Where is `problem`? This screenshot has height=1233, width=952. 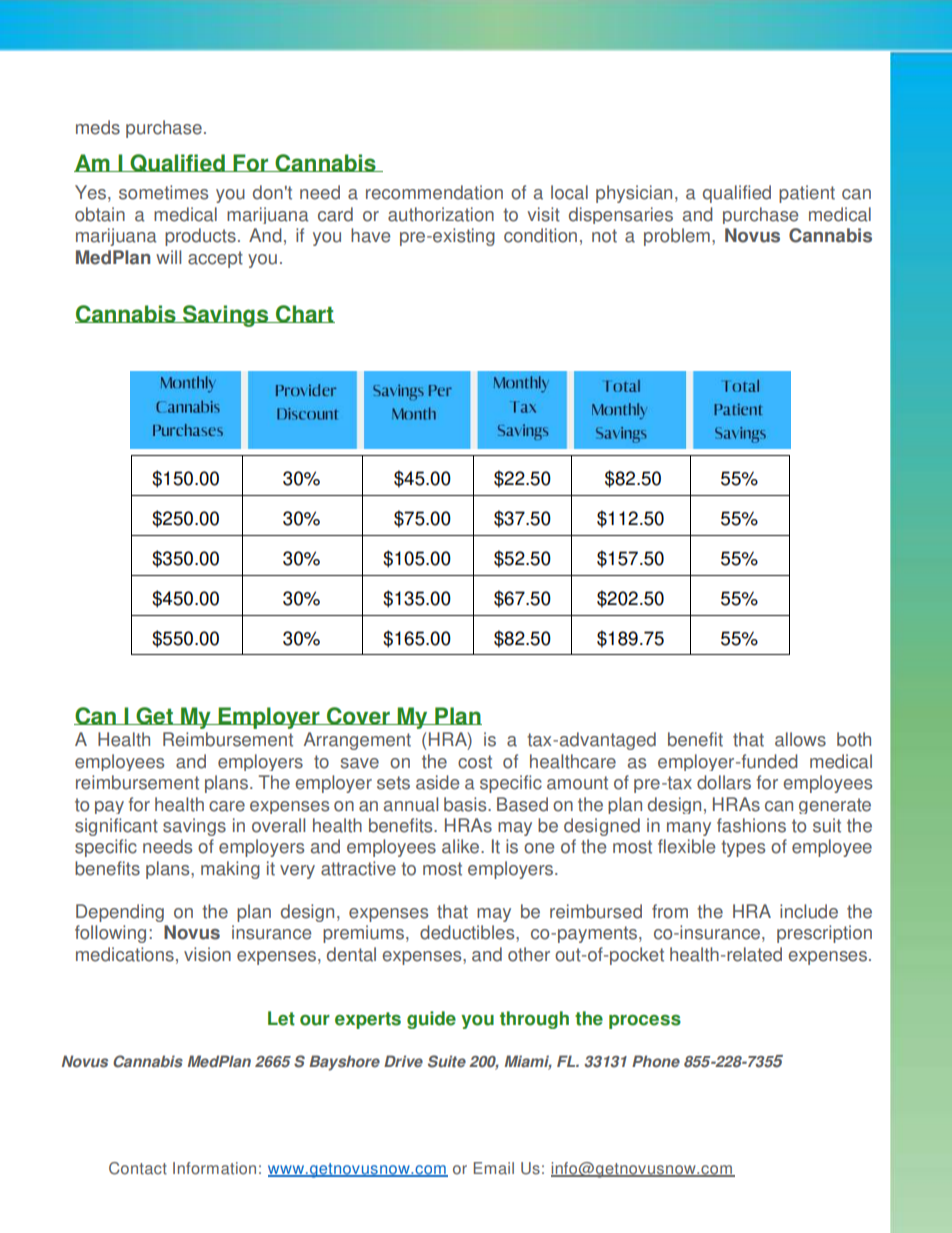 problem is located at coordinates (677, 237).
